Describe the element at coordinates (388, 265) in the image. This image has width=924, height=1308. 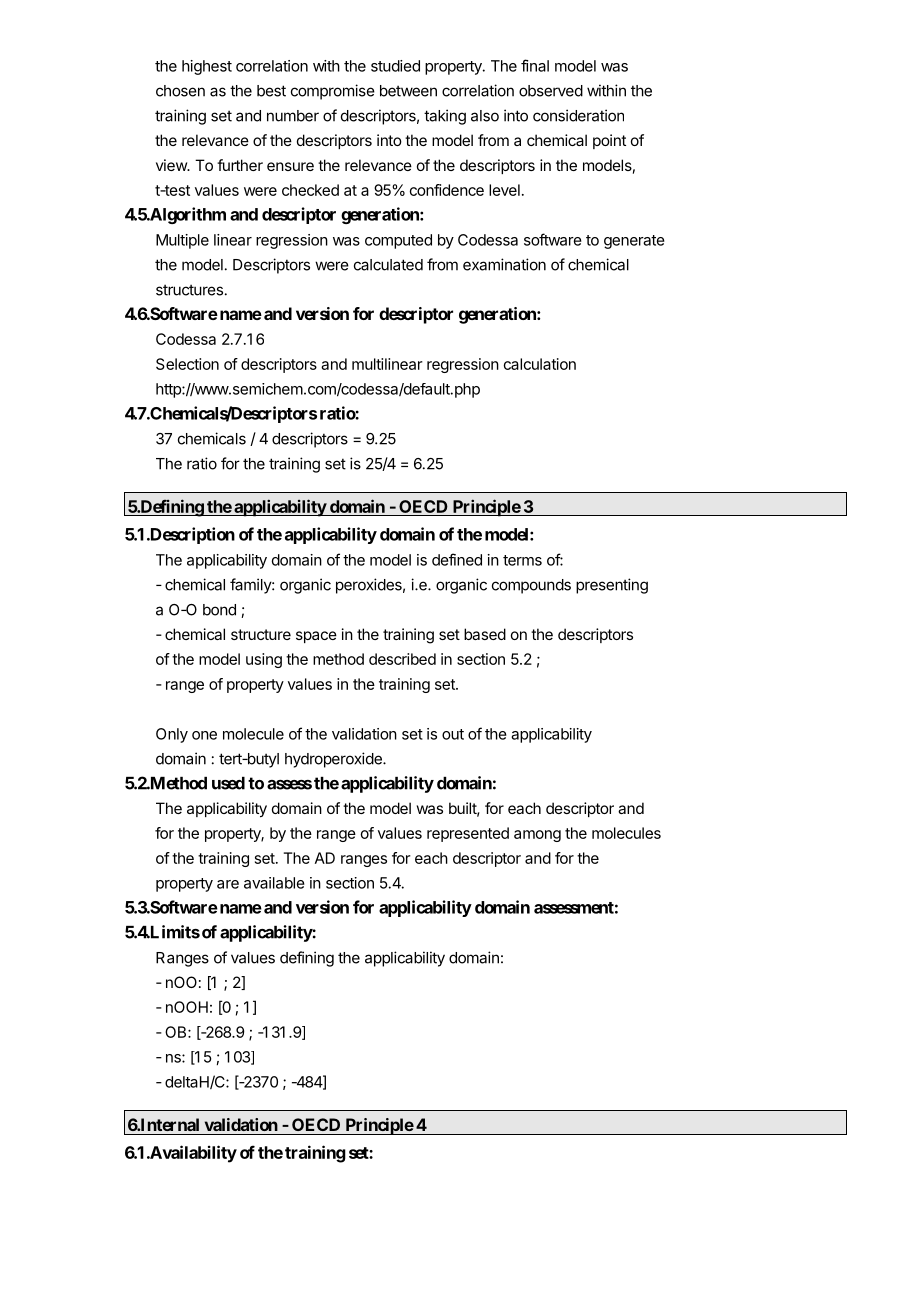
I see `calculated` at that location.
